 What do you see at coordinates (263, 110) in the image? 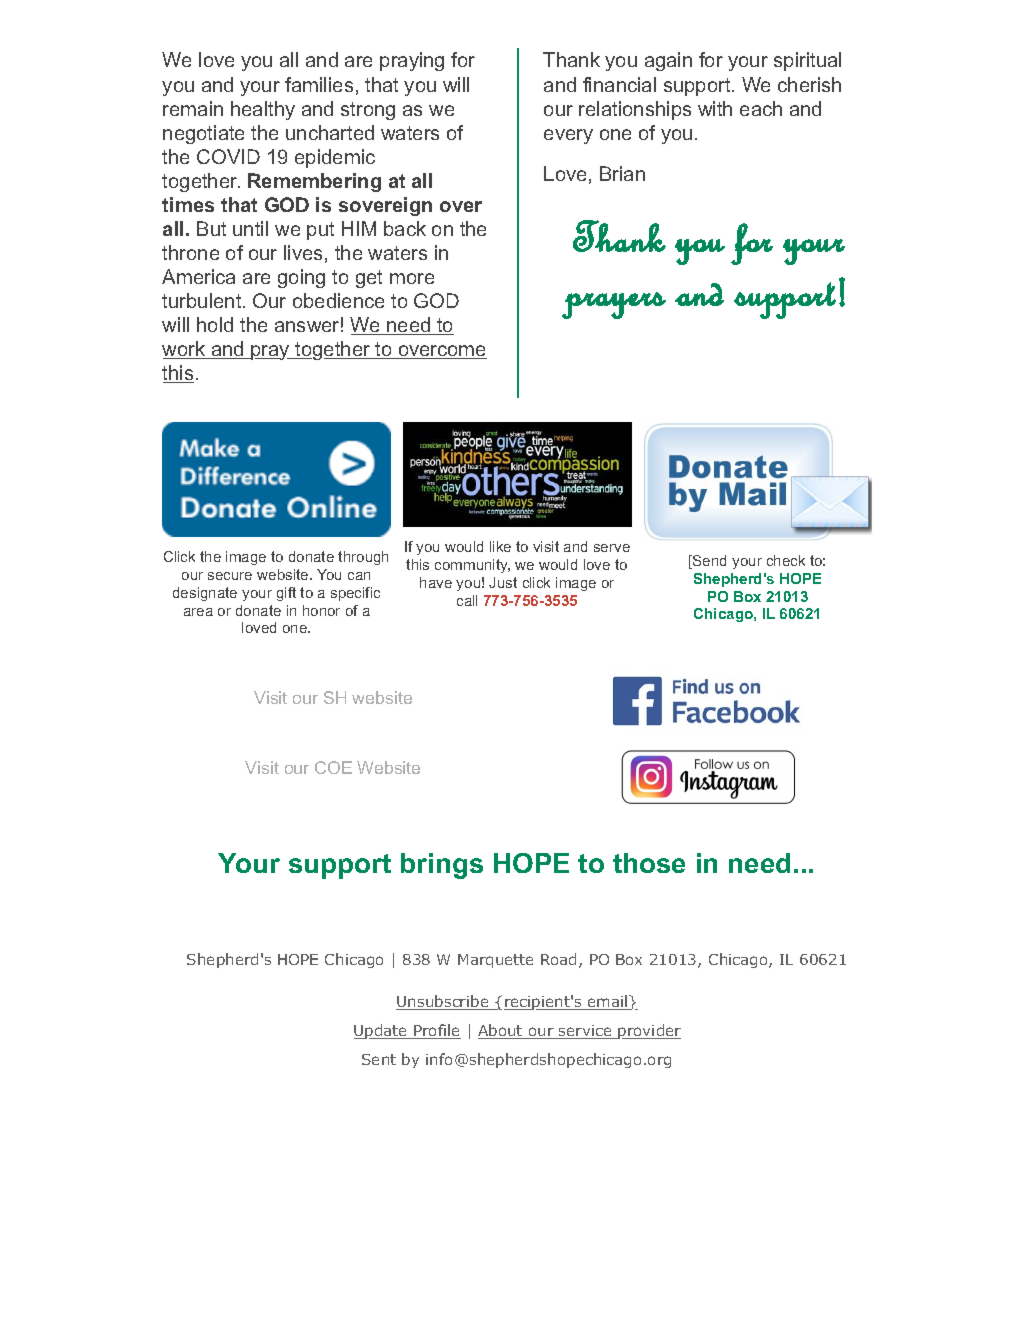
I see `healthy` at bounding box center [263, 110].
